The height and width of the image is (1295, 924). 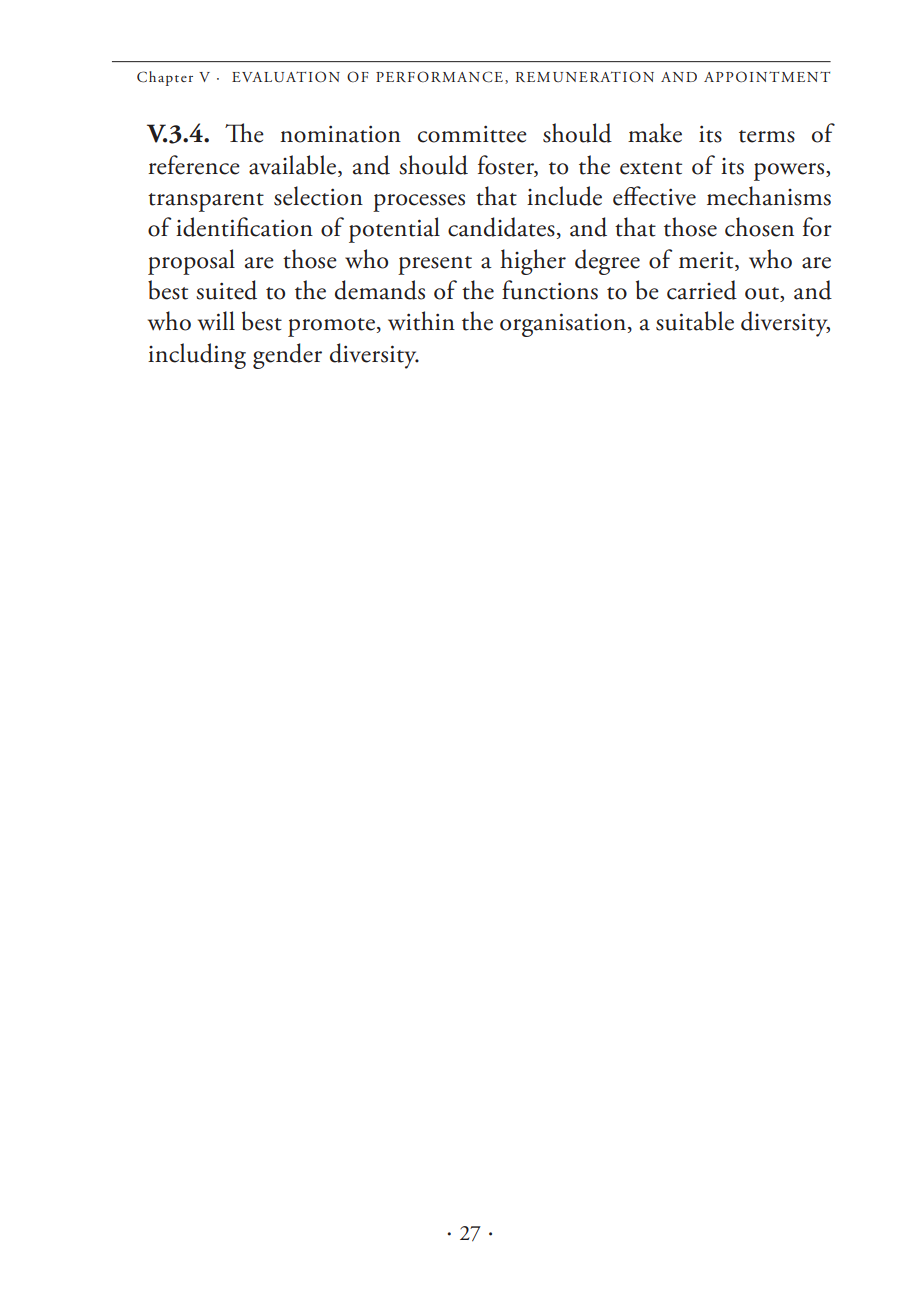 I want to click on suitable, so click(x=695, y=321).
